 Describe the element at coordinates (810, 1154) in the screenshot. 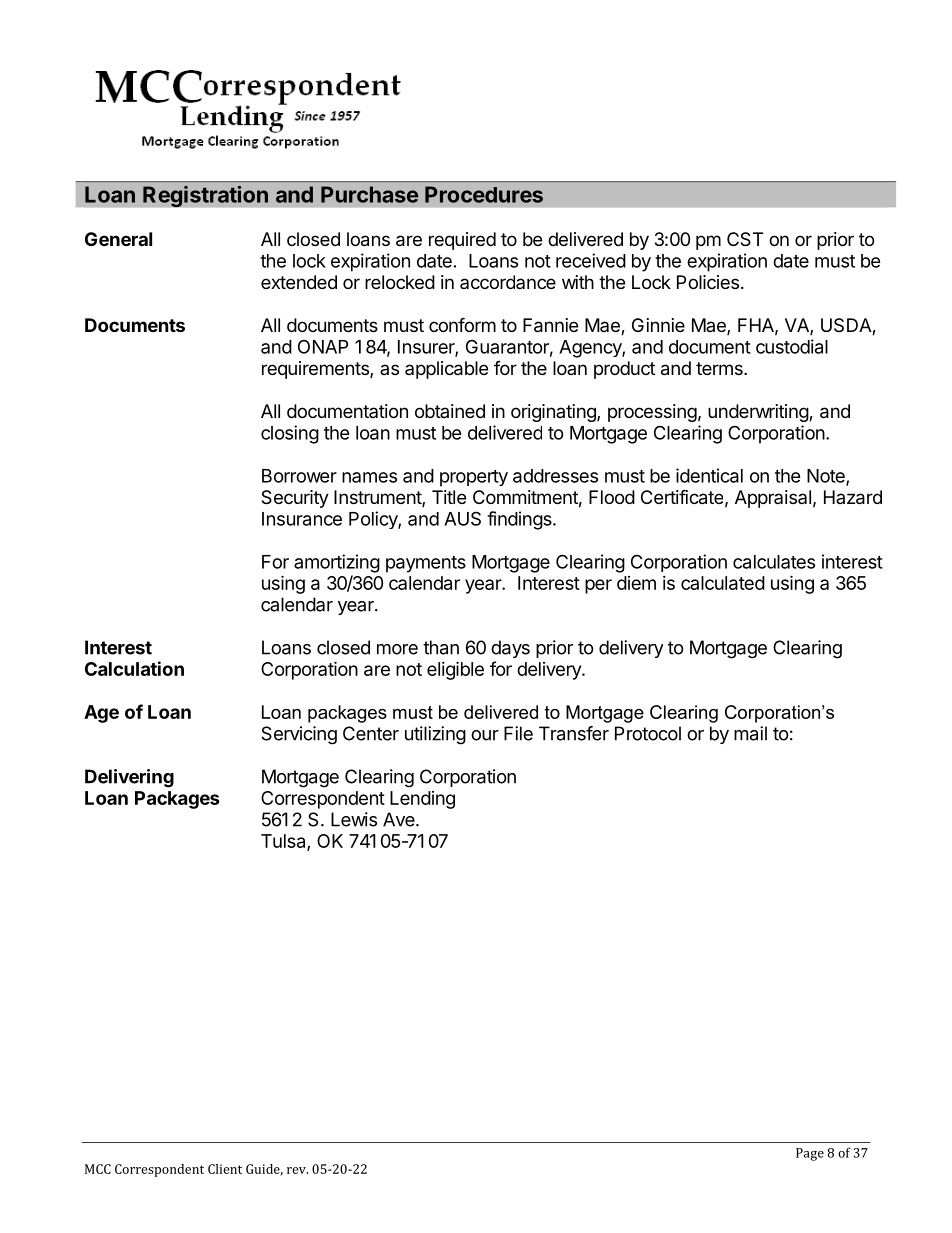

I see `Page` at that location.
